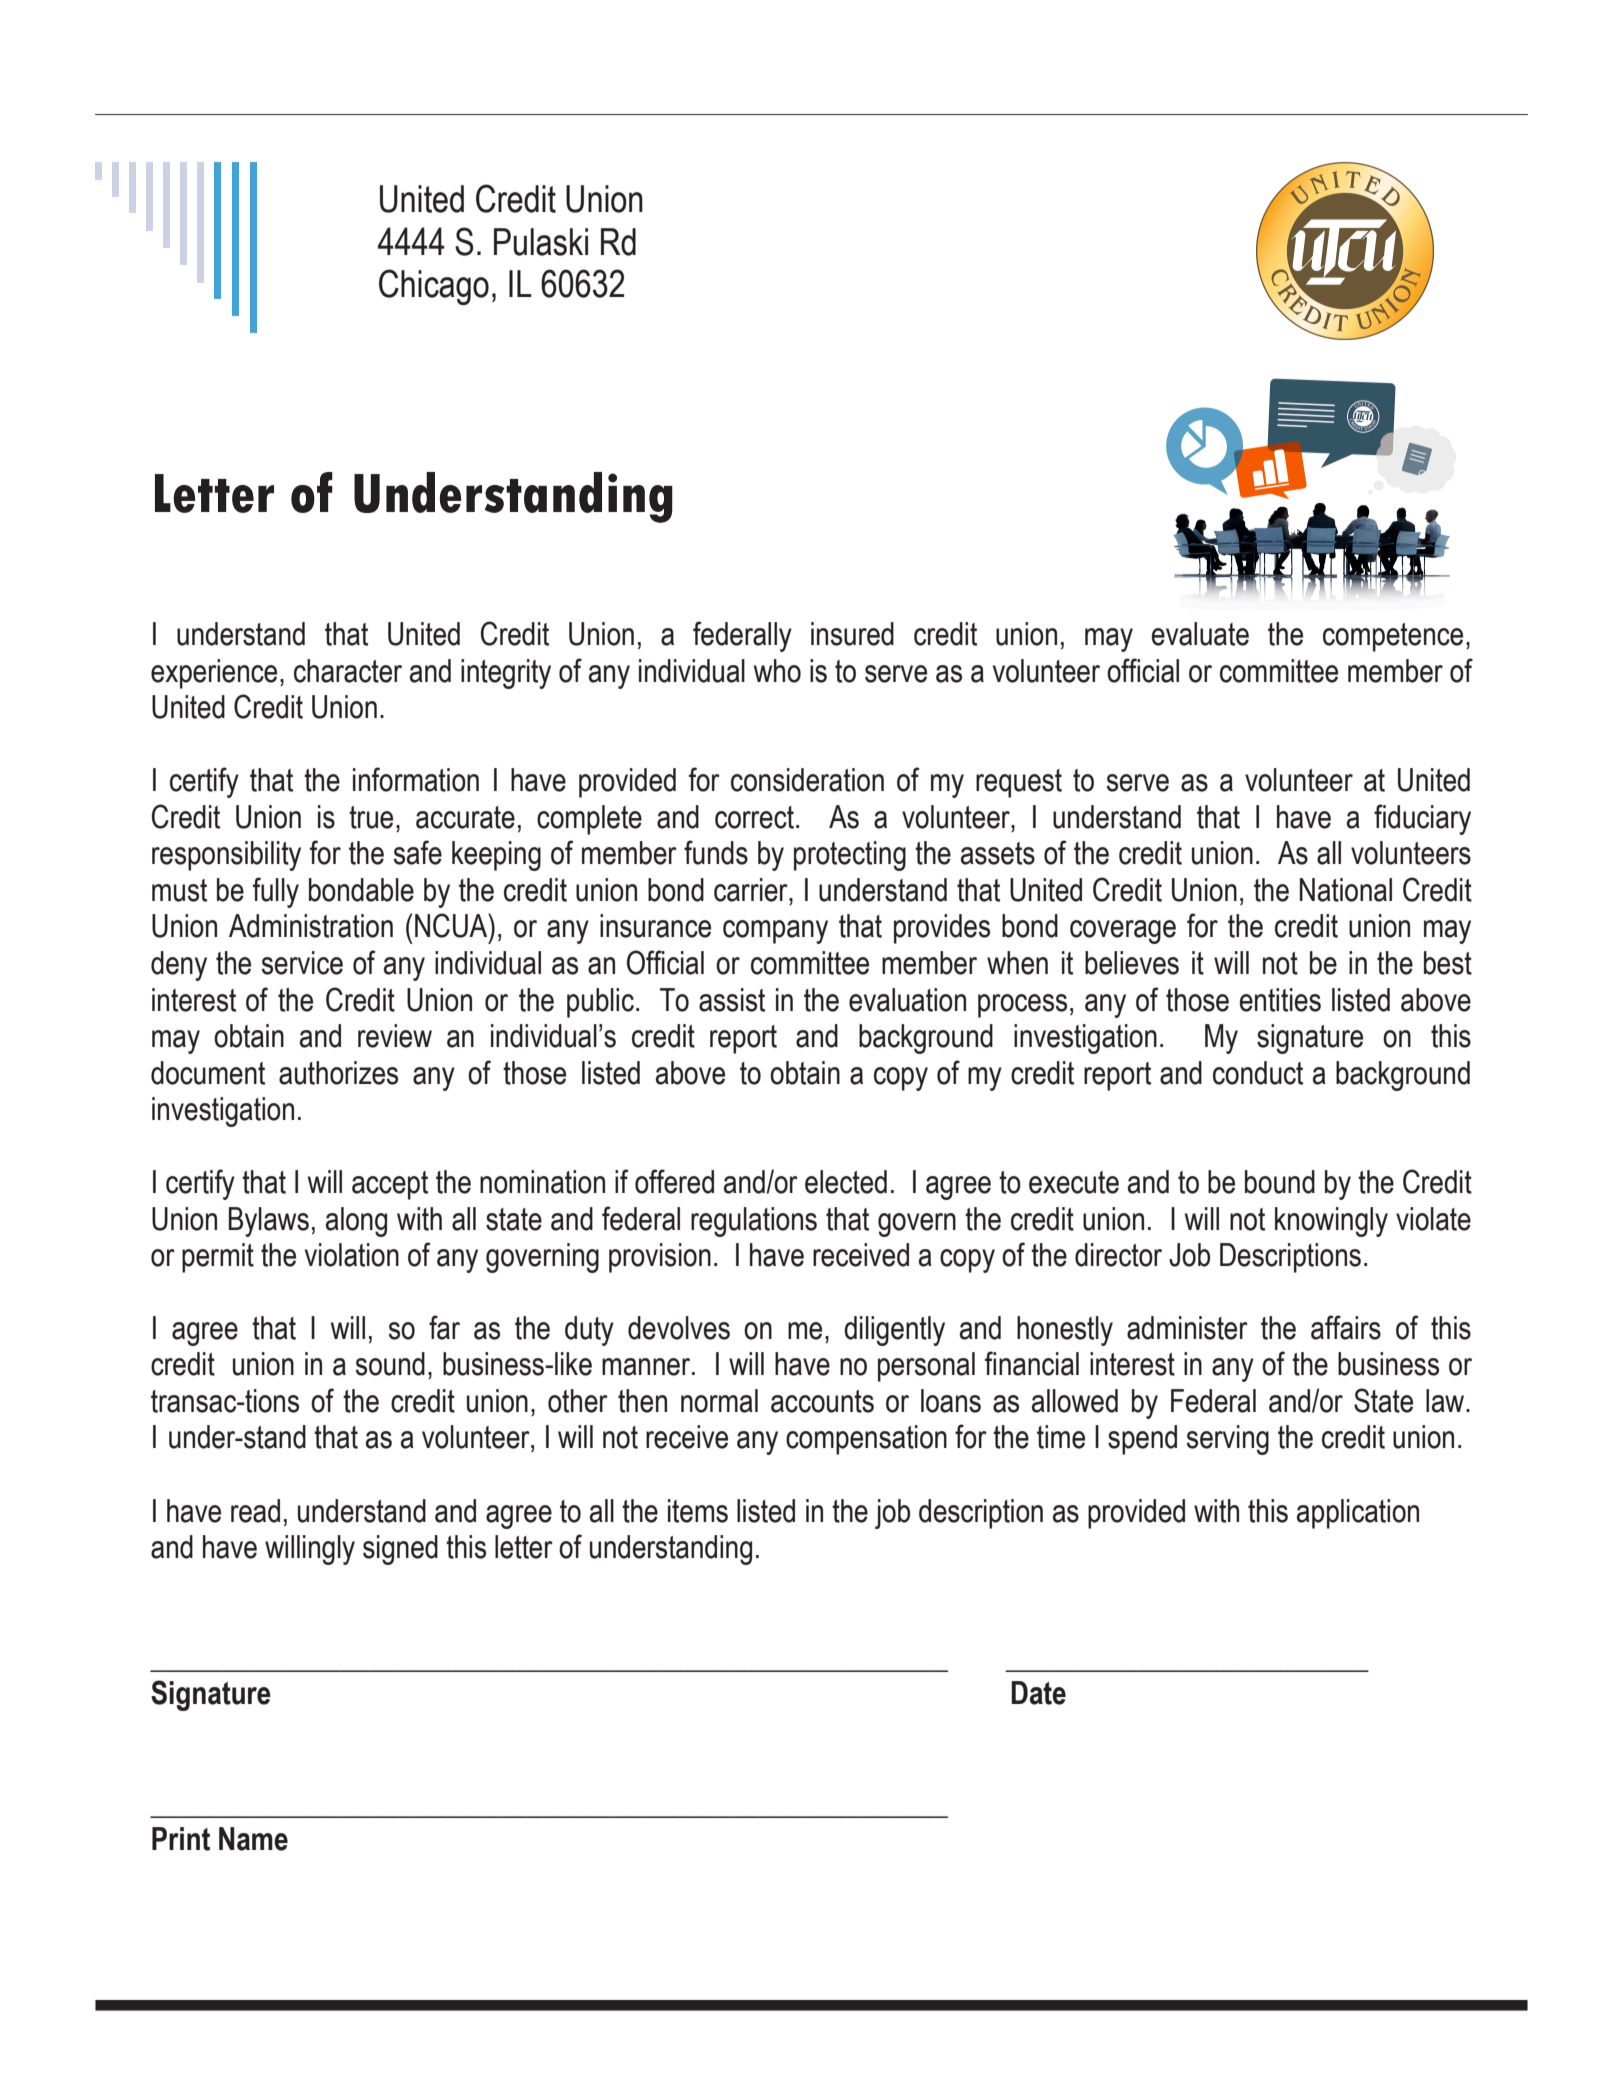 The image size is (1623, 2100). I want to click on application, so click(1358, 1514).
